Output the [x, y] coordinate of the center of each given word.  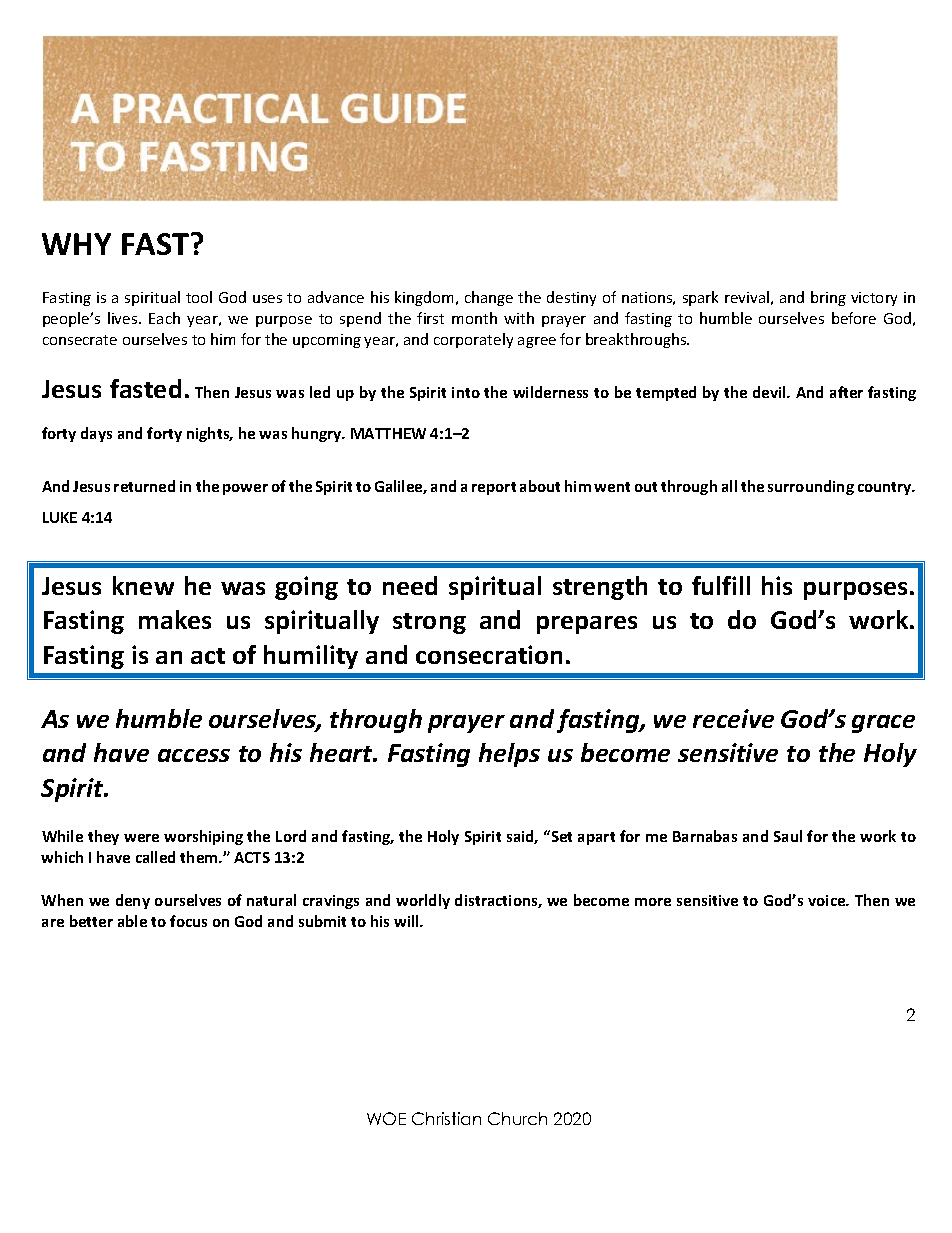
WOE [386, 1118]
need [410, 585]
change [489, 298]
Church [517, 1118]
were [141, 838]
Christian [446, 1118]
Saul [788, 836]
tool [199, 297]
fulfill [721, 585]
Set [560, 836]
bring [828, 298]
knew [143, 585]
